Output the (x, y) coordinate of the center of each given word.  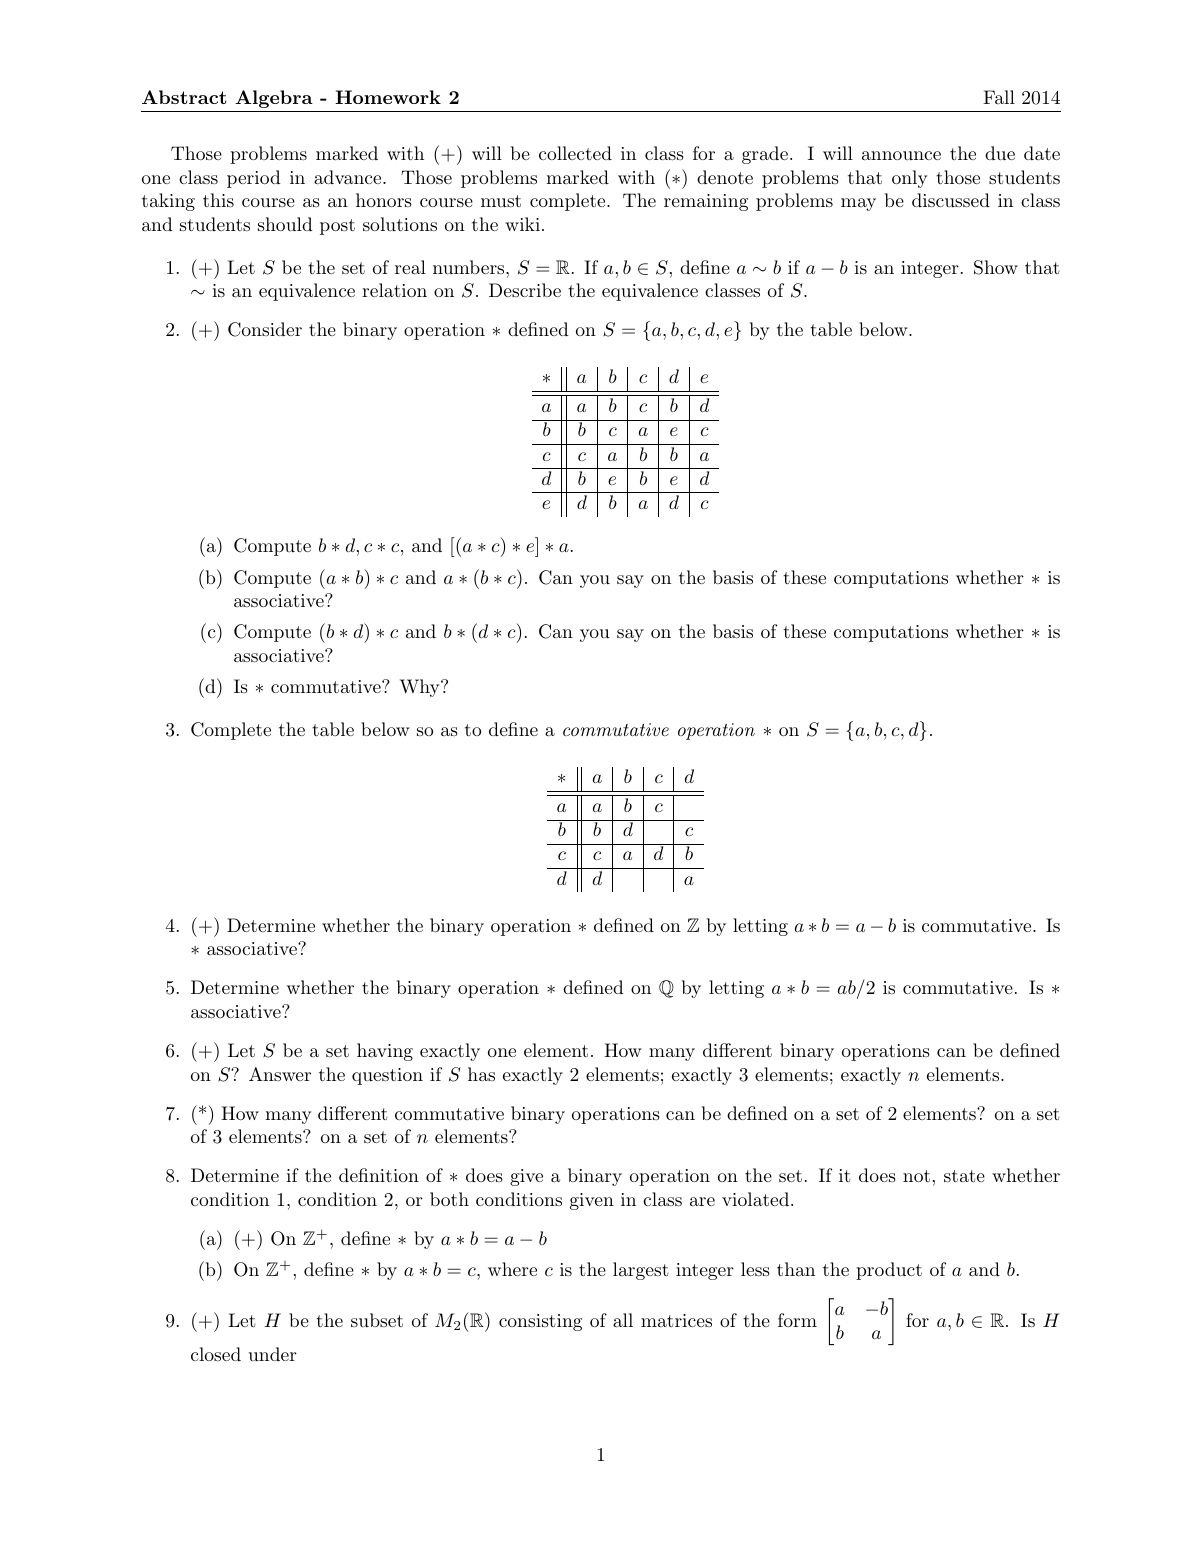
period (254, 179)
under (273, 1354)
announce (901, 155)
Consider (265, 329)
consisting (540, 1322)
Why (421, 688)
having (385, 1052)
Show (996, 267)
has (481, 1074)
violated (755, 1199)
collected (575, 153)
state (964, 1176)
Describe (525, 290)
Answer (280, 1074)
